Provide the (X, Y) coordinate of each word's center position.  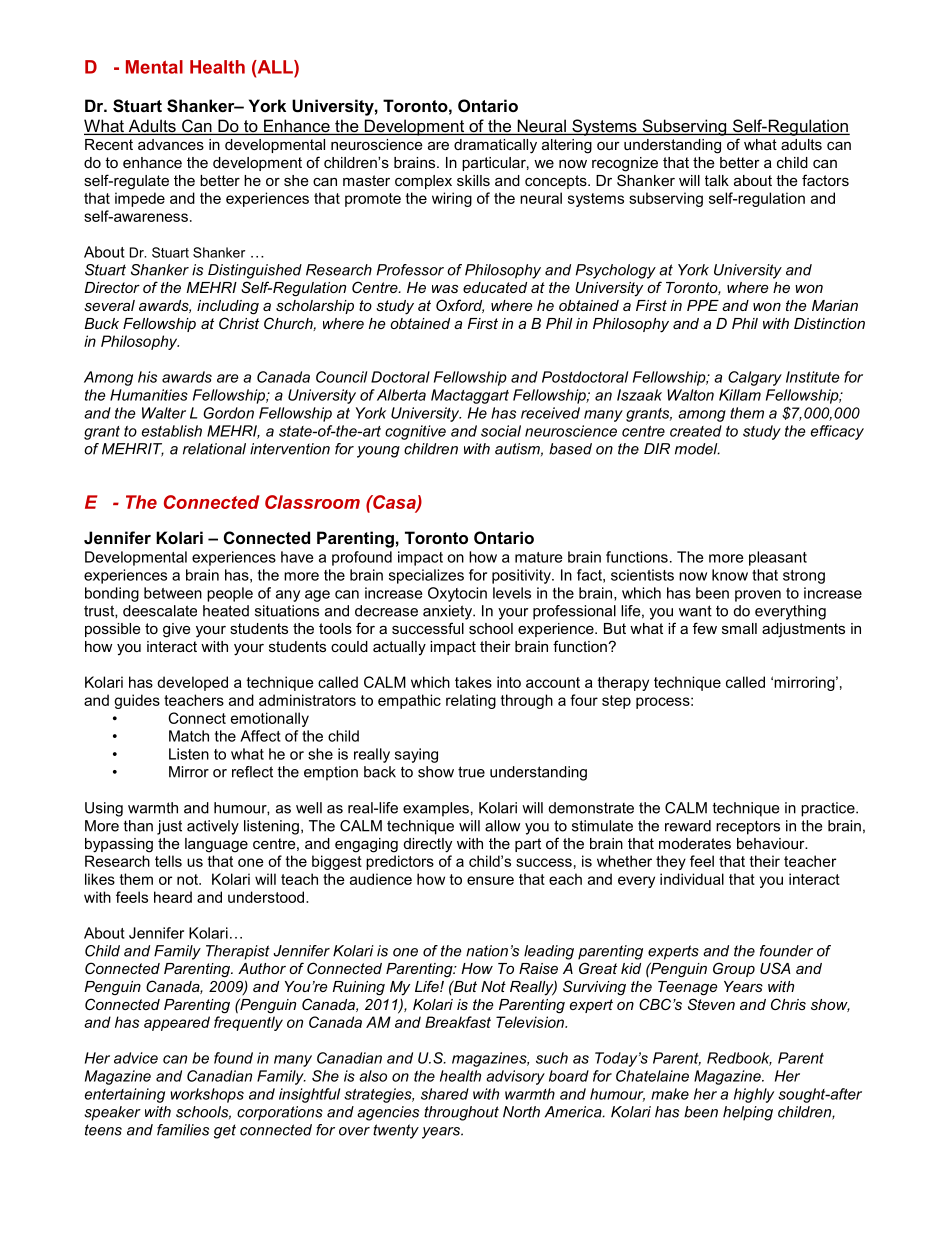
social (501, 431)
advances (171, 144)
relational (214, 449)
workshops (207, 1095)
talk (717, 180)
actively (213, 827)
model (697, 449)
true (471, 772)
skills (473, 180)
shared (445, 1094)
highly (754, 1095)
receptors (748, 827)
